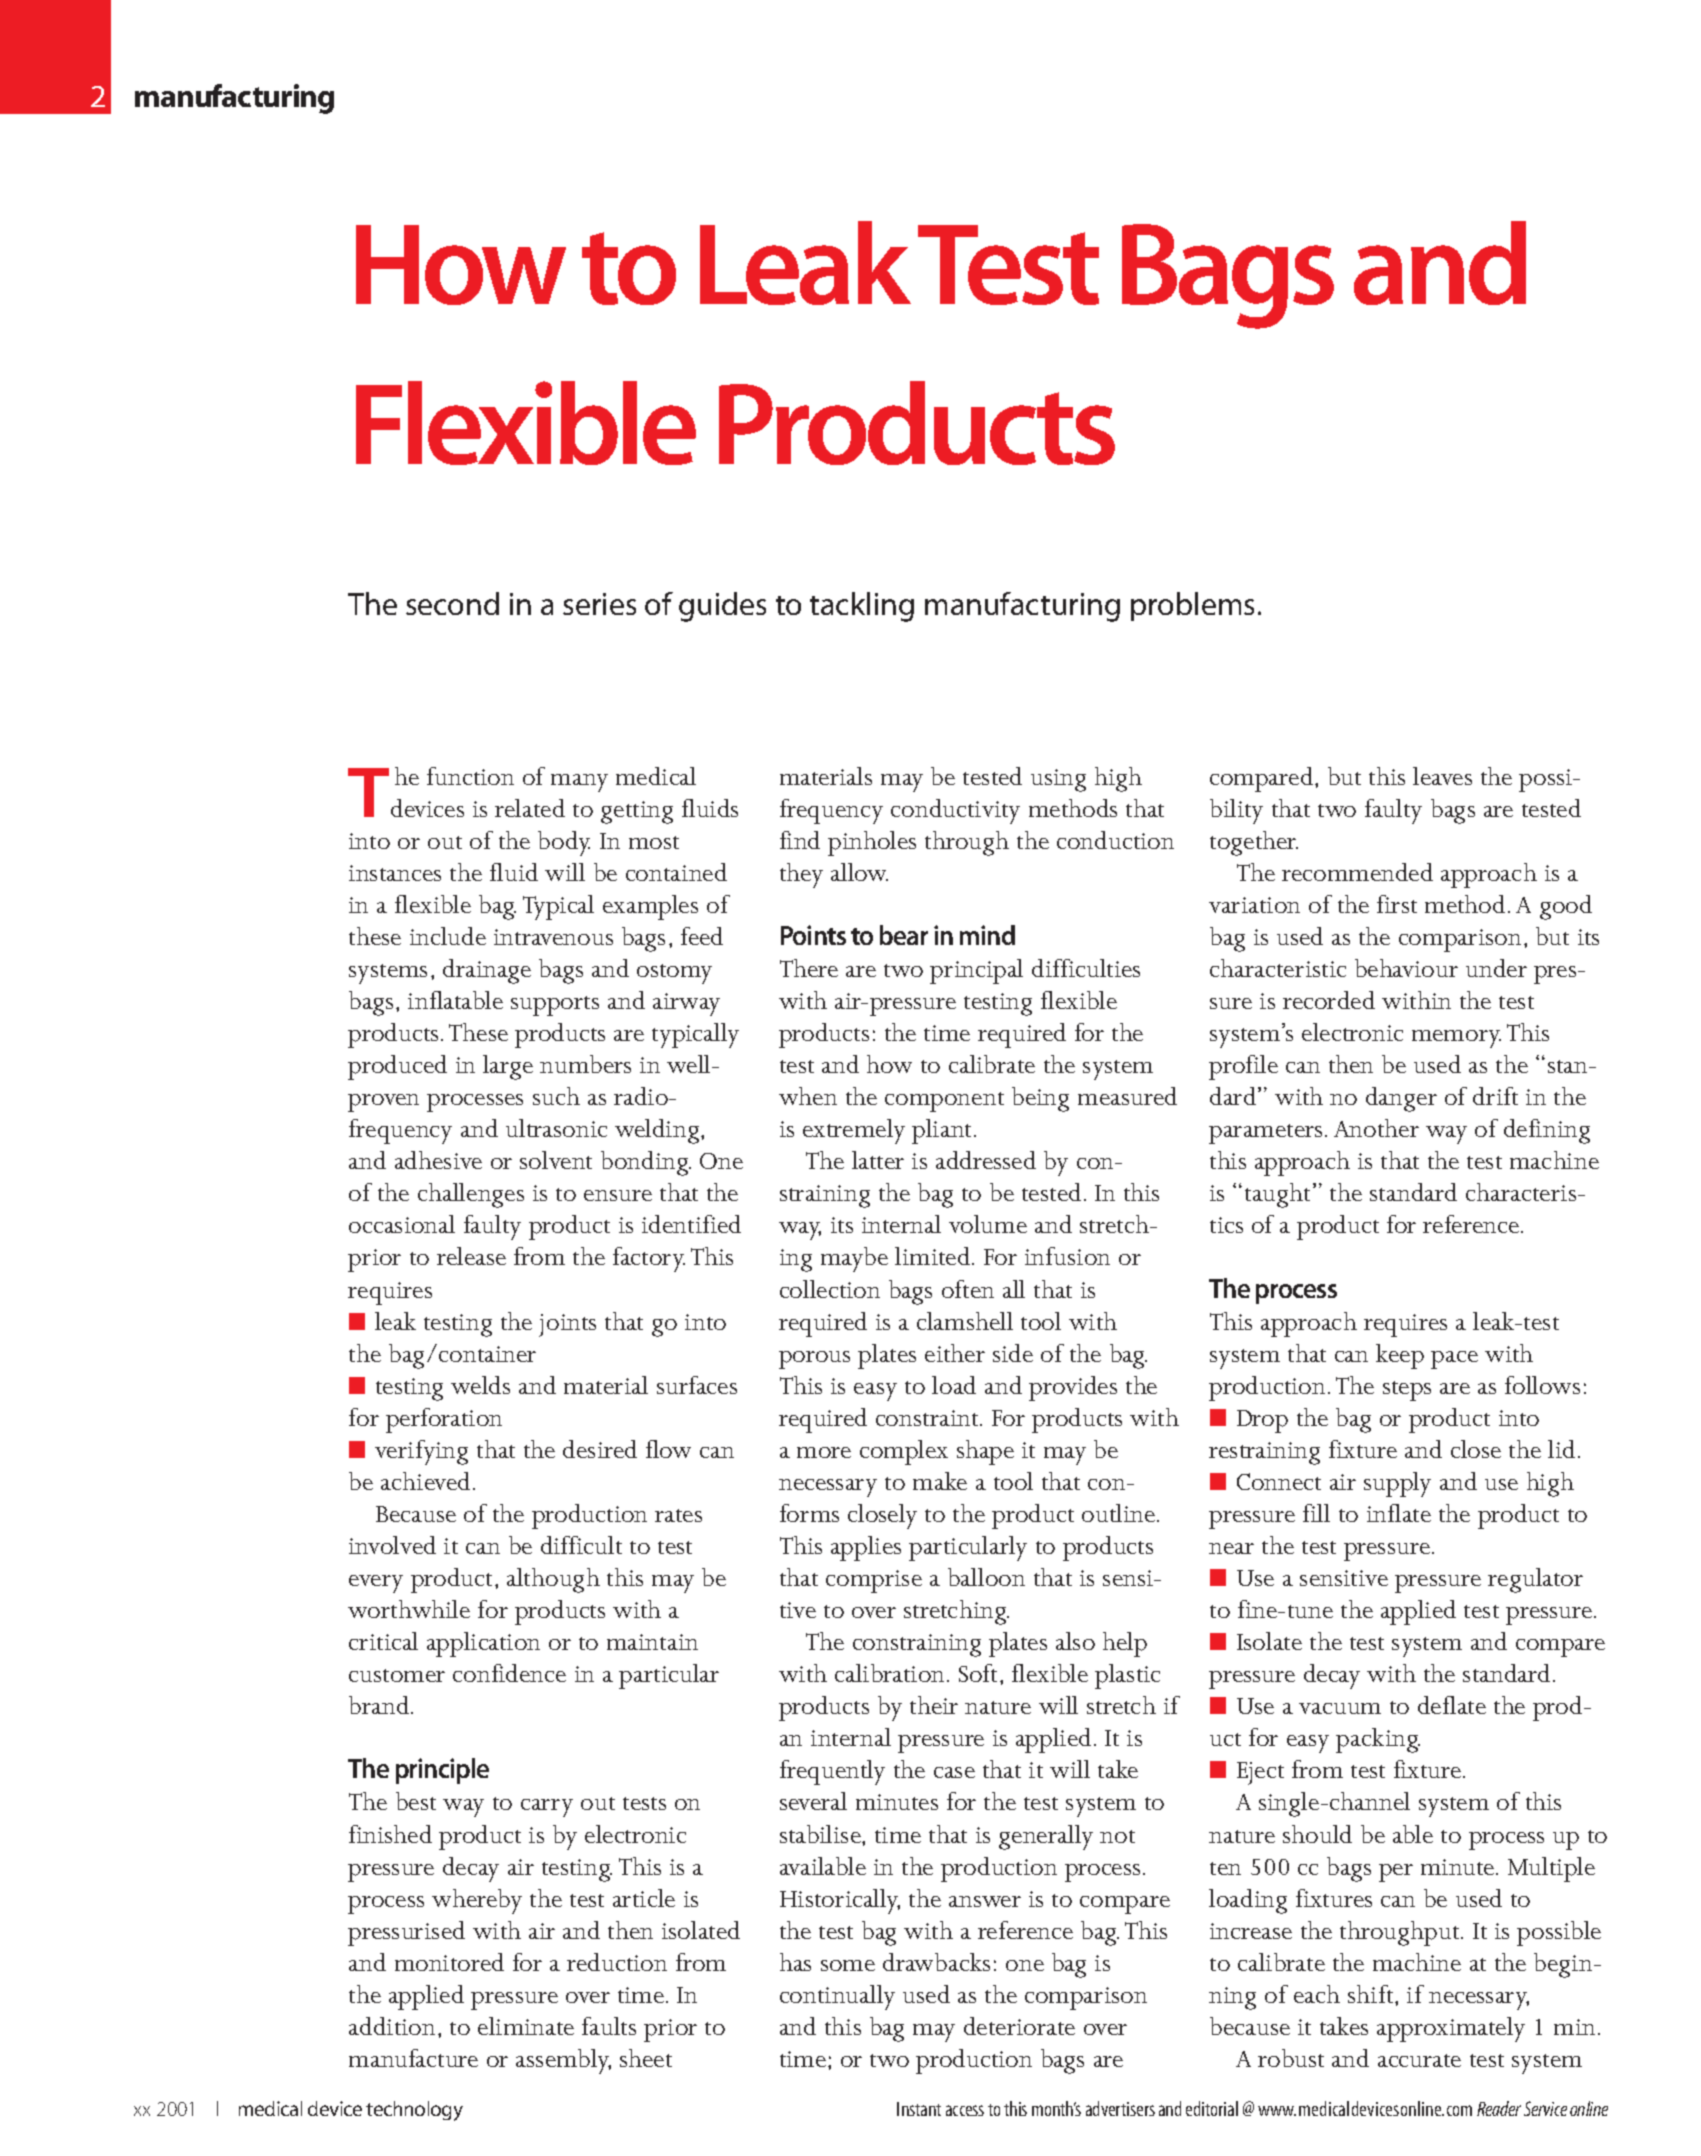  Describe the element at coordinates (556, 1128) in the screenshot. I see `ultrasonic` at that location.
